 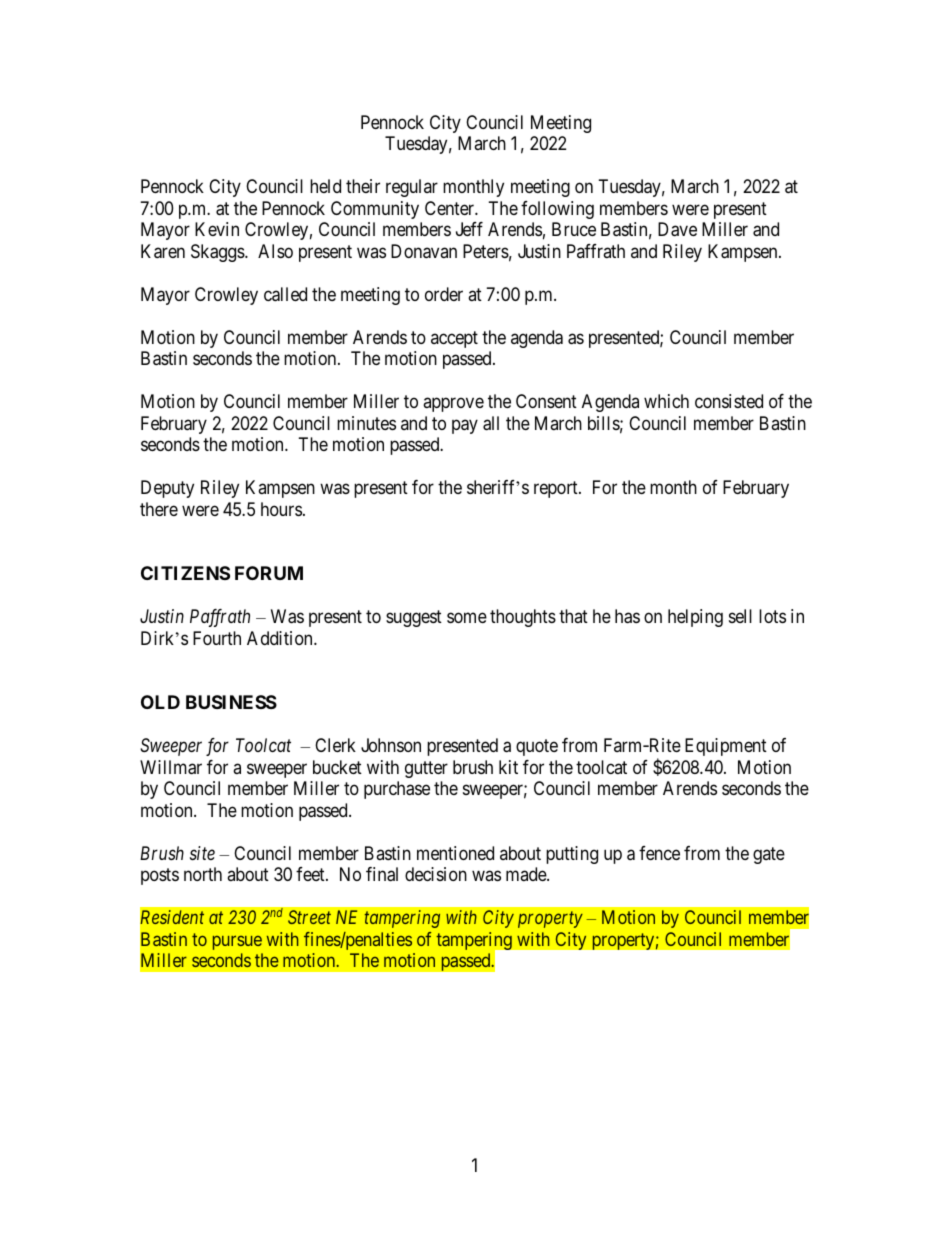 I want to click on decision, so click(x=436, y=874).
